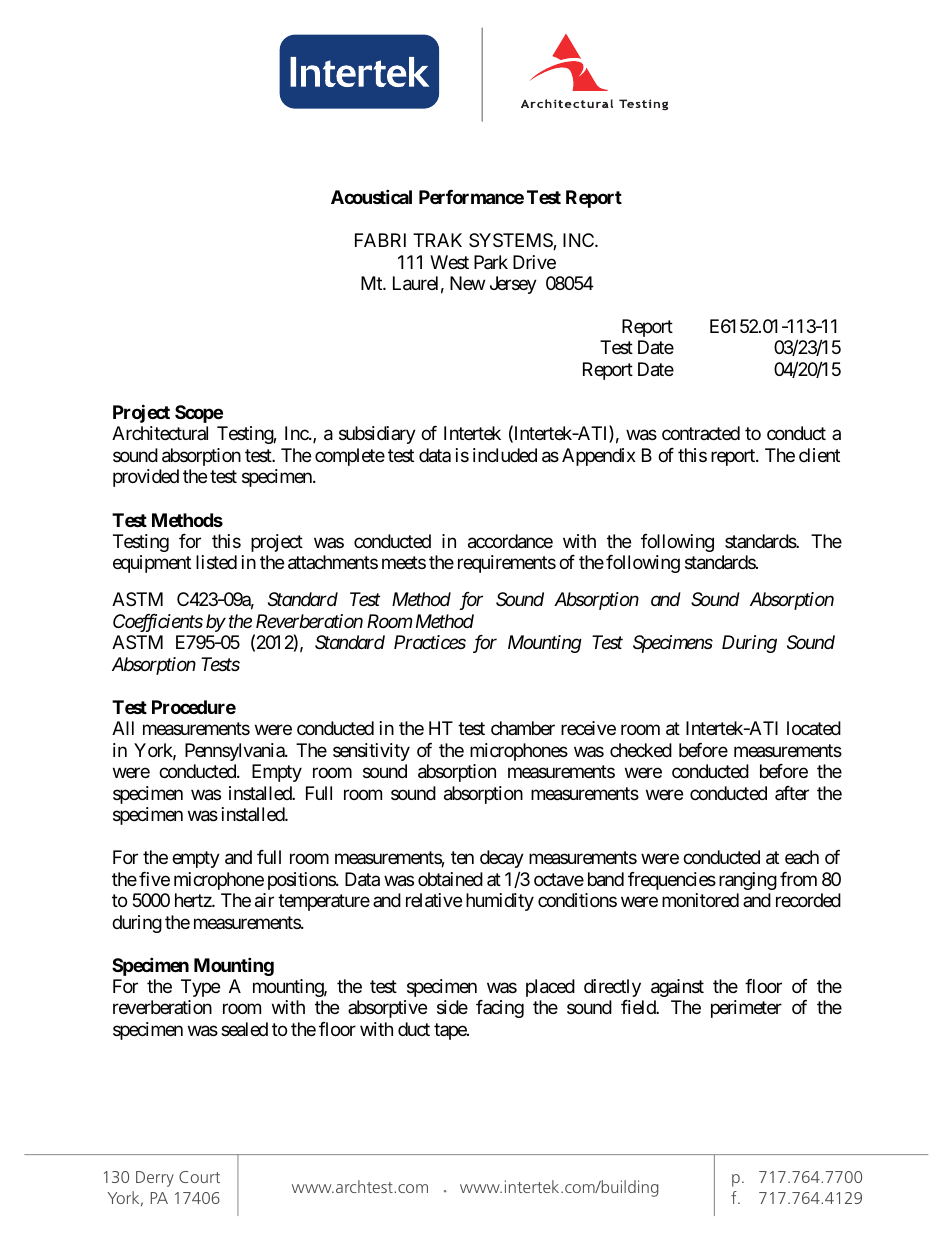 The height and width of the document is (1233, 952). Describe the element at coordinates (500, 902) in the document. I see `humidity` at that location.
